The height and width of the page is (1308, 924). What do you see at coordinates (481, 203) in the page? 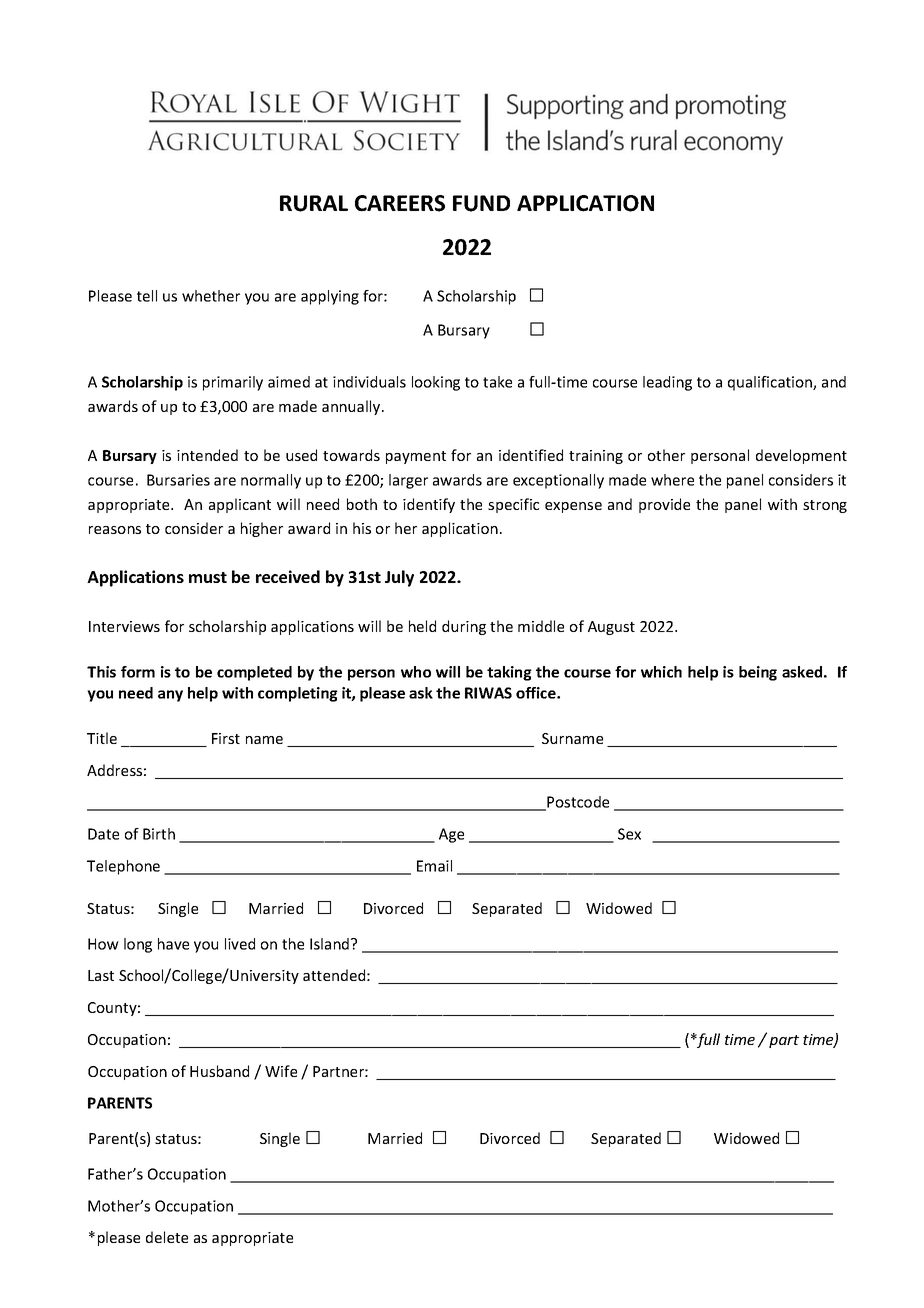
I see `FUND` at bounding box center [481, 203].
